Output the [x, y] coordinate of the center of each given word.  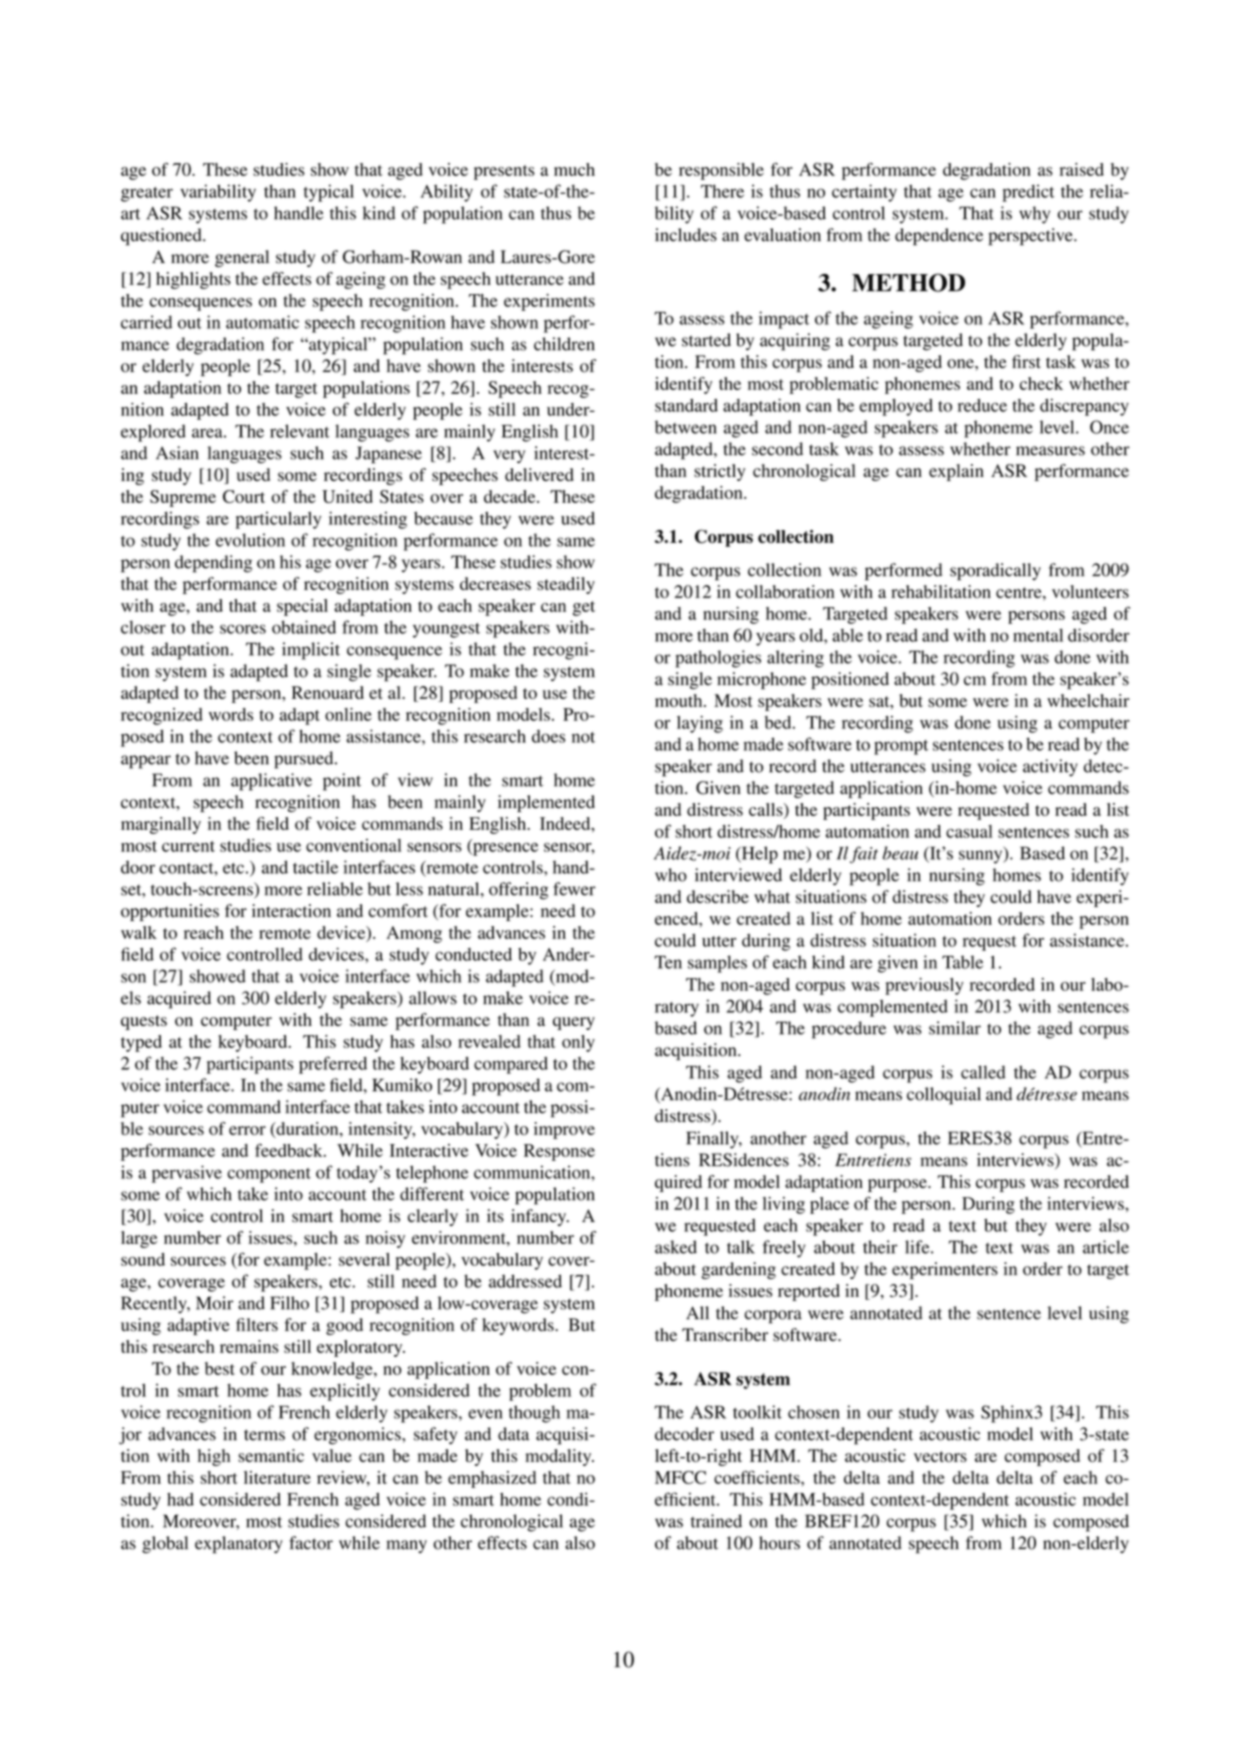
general [242, 258]
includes [686, 235]
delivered [539, 474]
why [1034, 215]
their [880, 1247]
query [574, 1023]
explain [956, 472]
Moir [214, 1303]
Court [244, 496]
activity [1050, 768]
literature [277, 1477]
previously [924, 986]
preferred [333, 1065]
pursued [305, 760]
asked [676, 1247]
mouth [680, 700]
